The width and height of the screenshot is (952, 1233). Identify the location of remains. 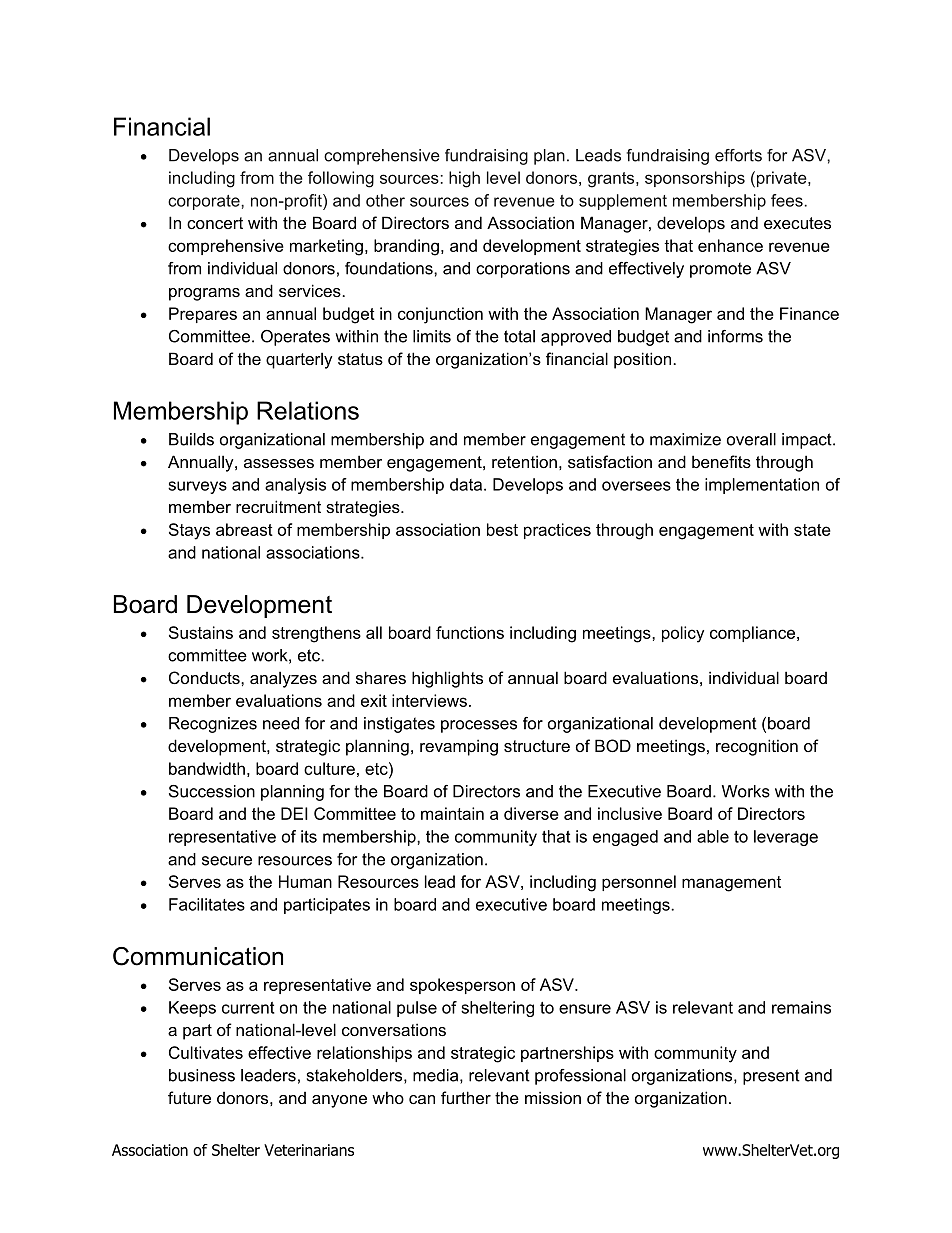
(801, 1007).
